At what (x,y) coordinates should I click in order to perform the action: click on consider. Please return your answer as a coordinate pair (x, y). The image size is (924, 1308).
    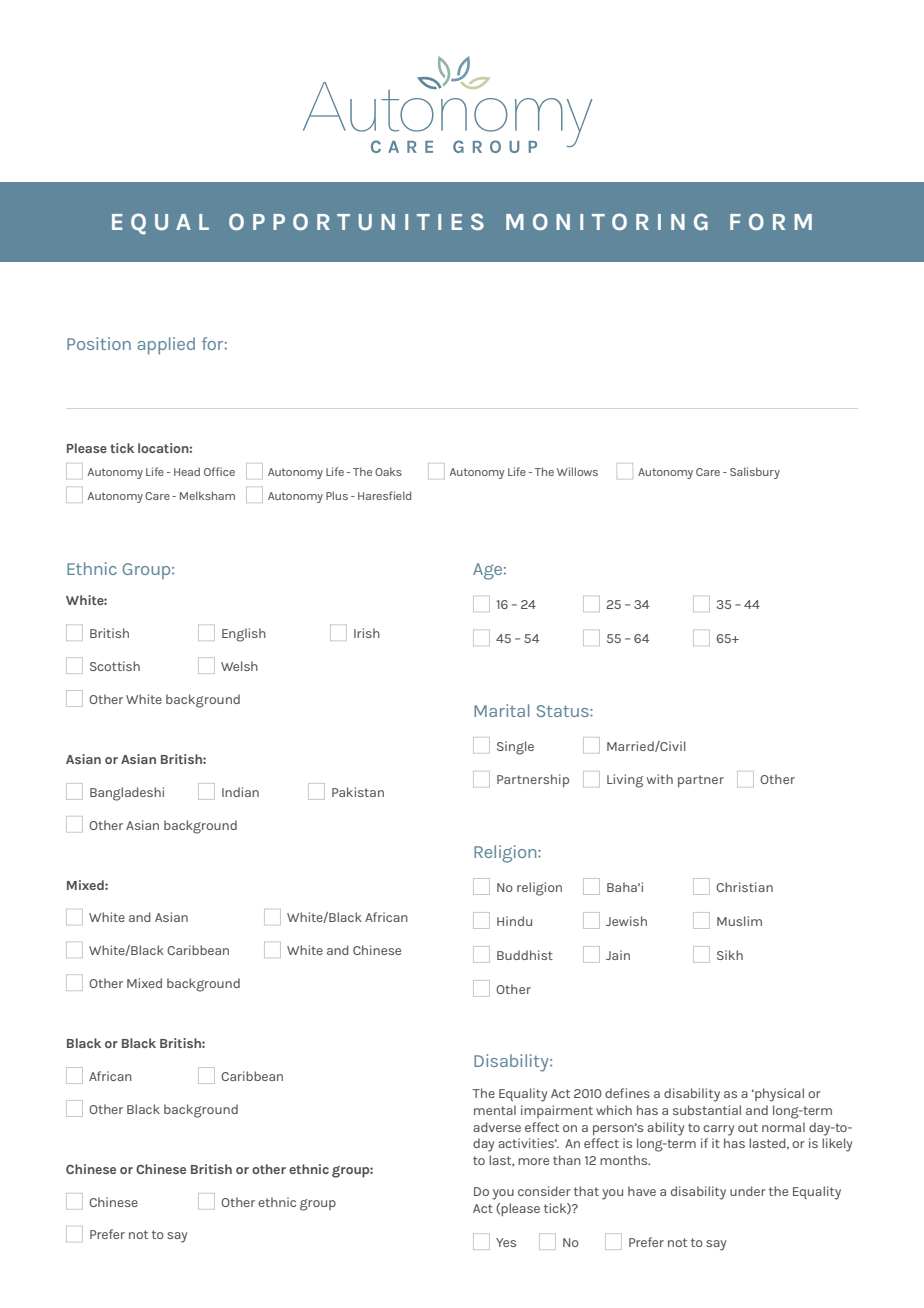
    Looking at the image, I should click on (544, 1191).
